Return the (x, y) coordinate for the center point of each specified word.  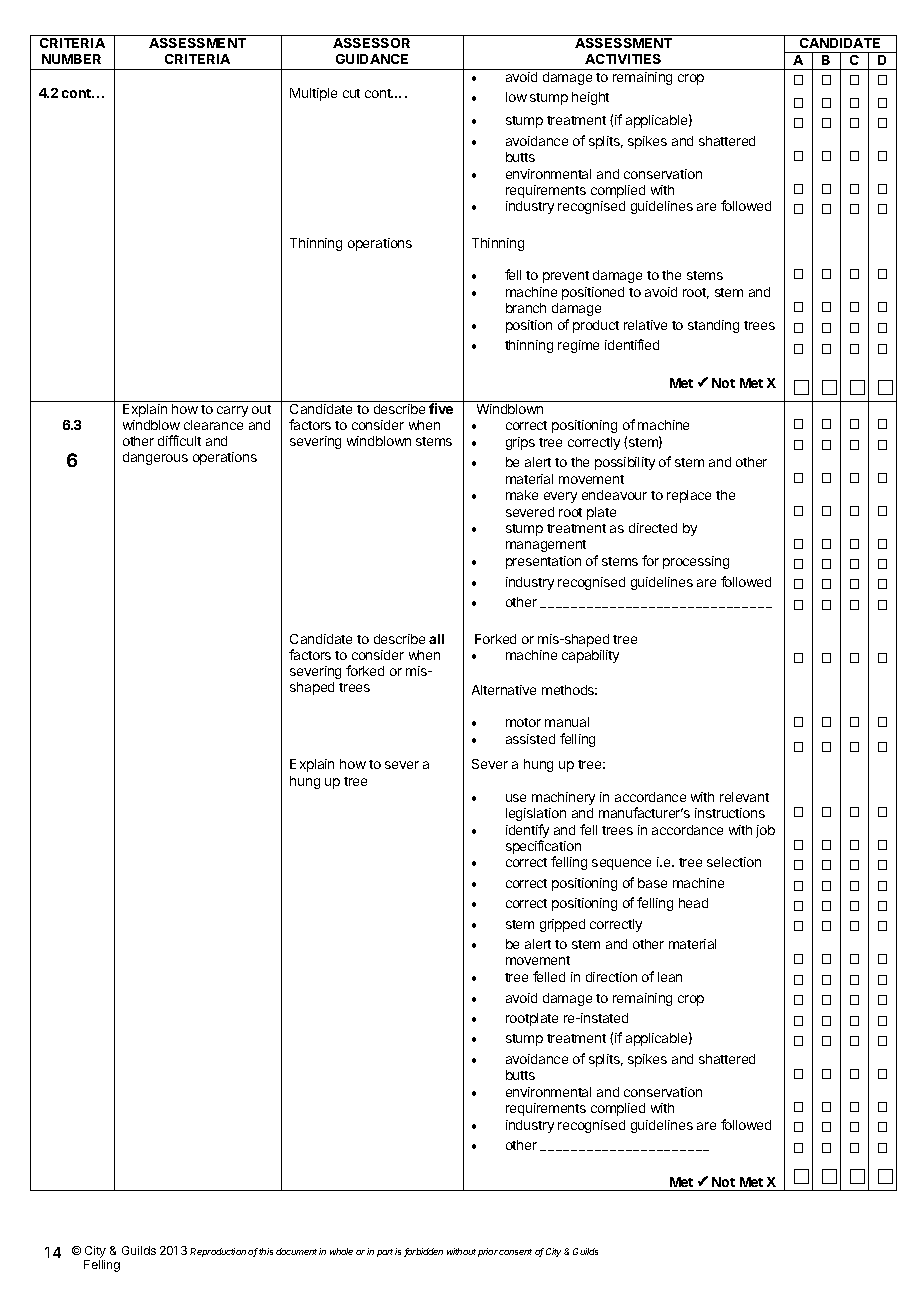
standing (713, 326)
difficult (179, 440)
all (436, 639)
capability (590, 656)
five (441, 408)
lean (670, 977)
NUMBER (71, 59)
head (693, 903)
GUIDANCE (372, 59)
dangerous (155, 458)
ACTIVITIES (623, 59)
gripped (562, 925)
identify (527, 831)
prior (489, 1252)
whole (341, 1251)
